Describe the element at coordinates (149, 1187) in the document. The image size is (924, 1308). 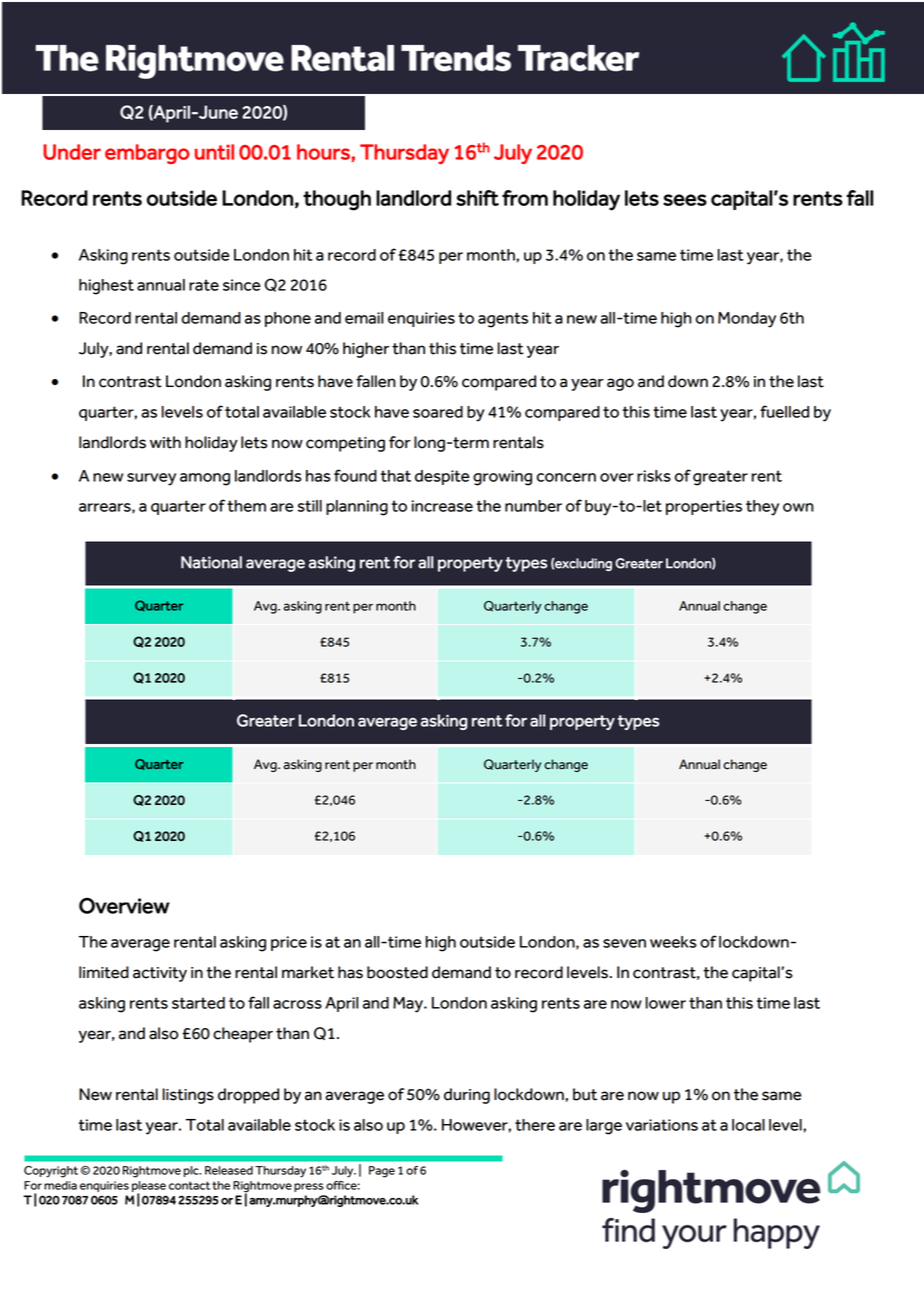
I see `please` at that location.
